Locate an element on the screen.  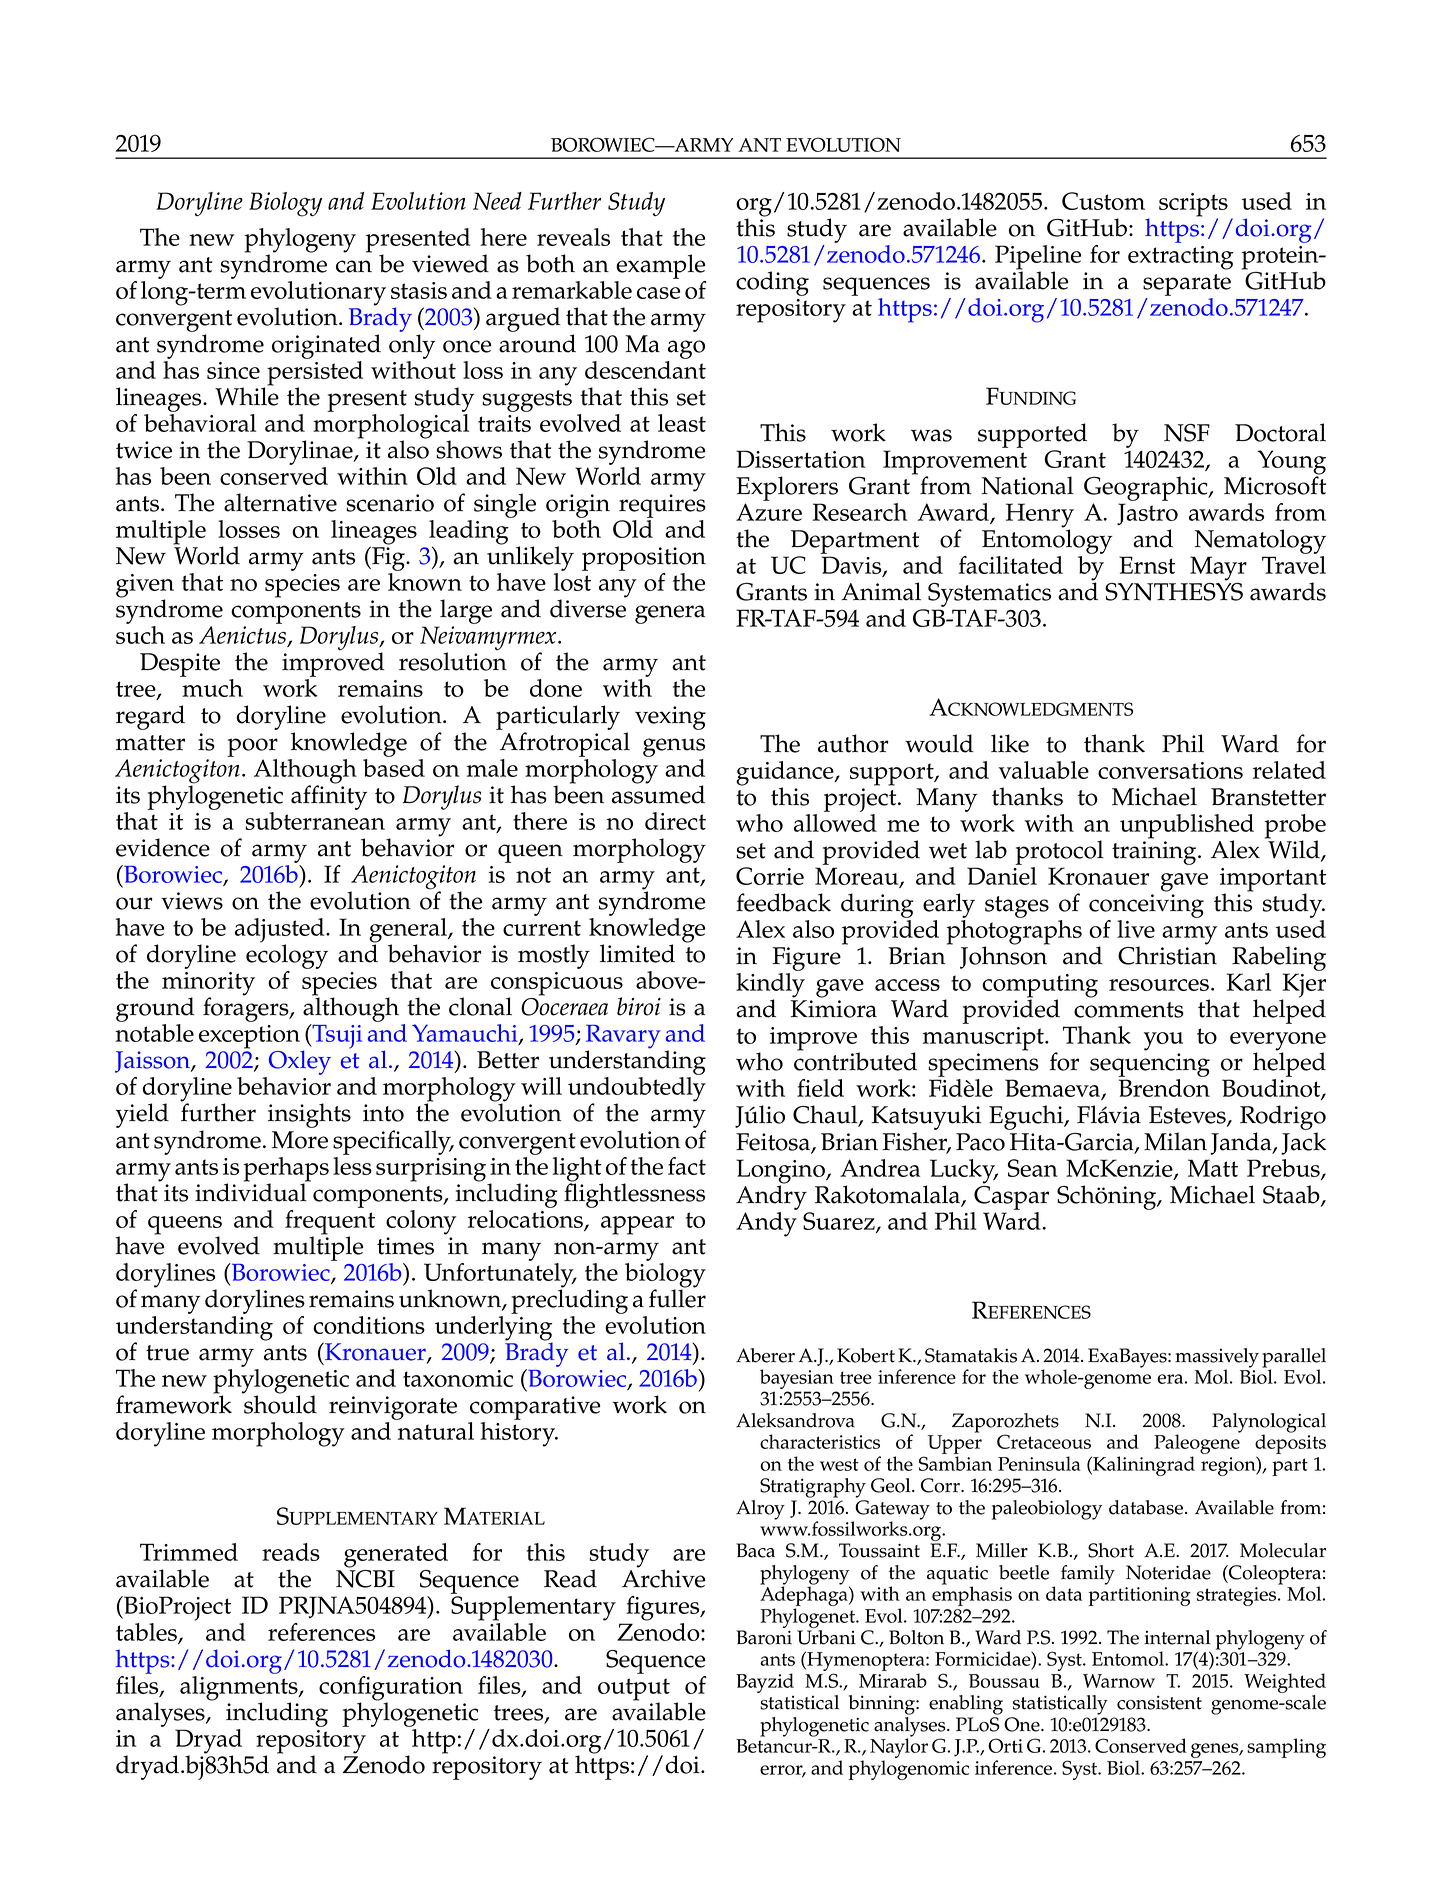
example is located at coordinates (660, 266).
